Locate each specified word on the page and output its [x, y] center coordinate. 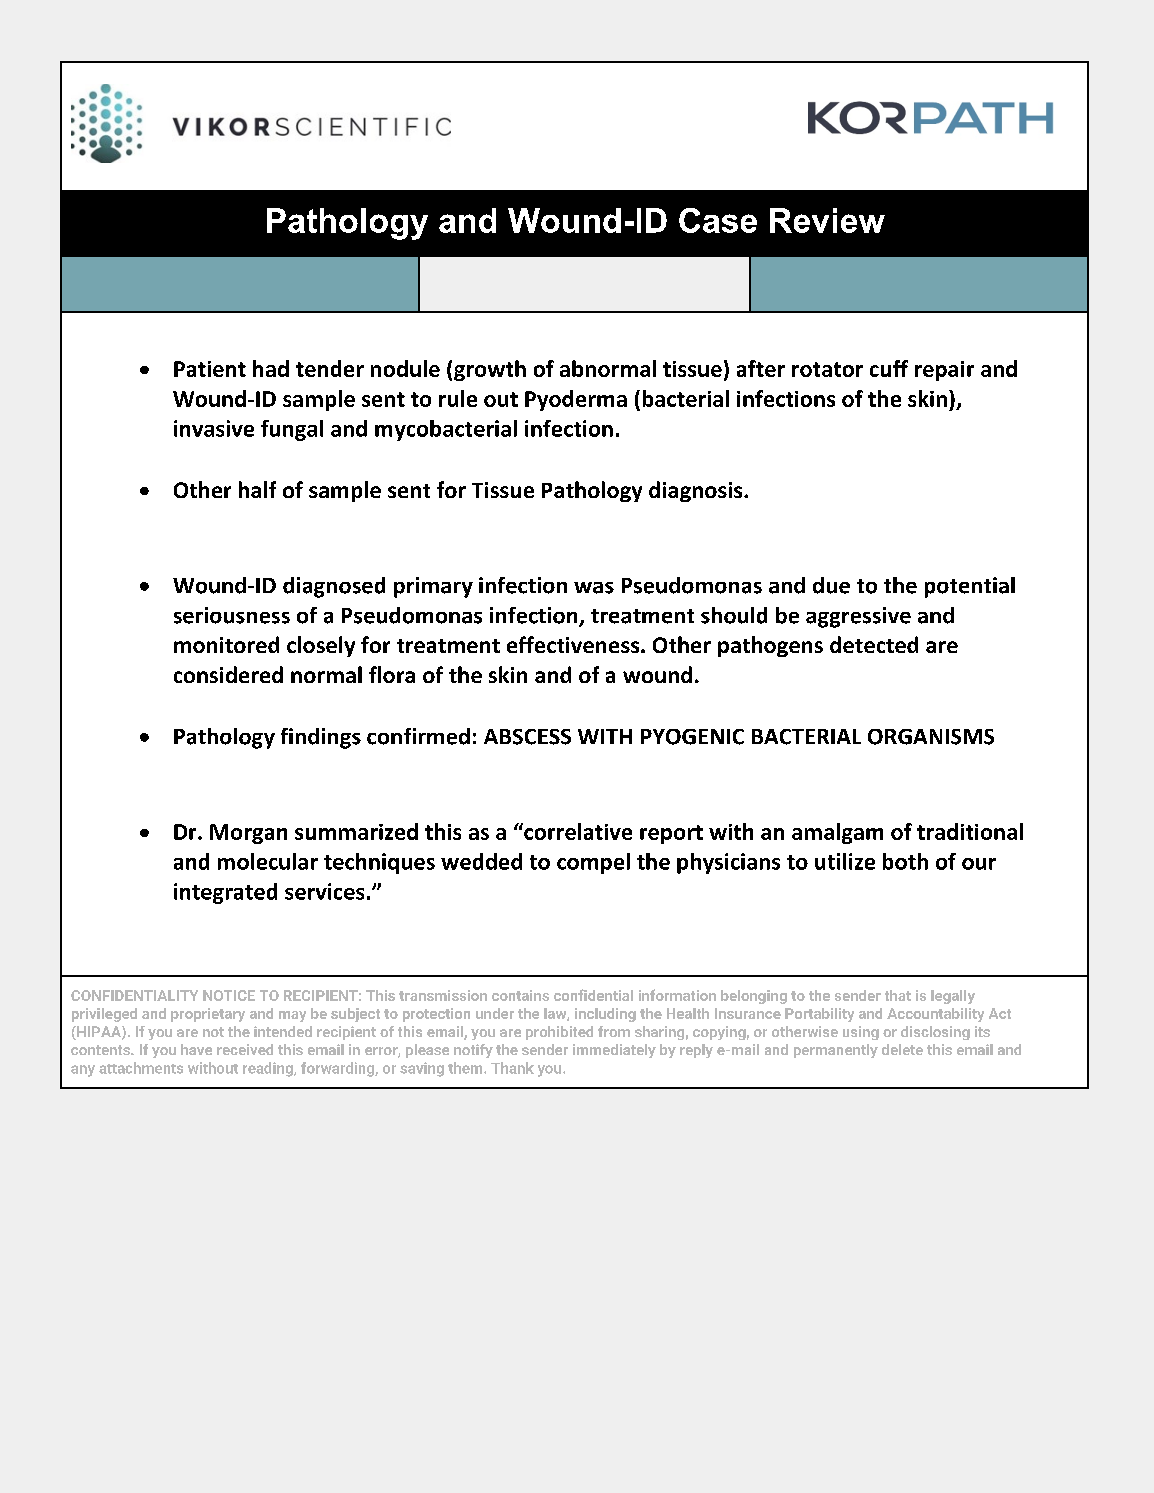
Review [827, 220]
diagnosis [697, 491]
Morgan [248, 834]
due [831, 585]
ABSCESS [527, 737]
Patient [210, 369]
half [257, 489]
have [196, 1049]
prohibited [559, 1033]
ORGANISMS [931, 737]
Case [718, 220]
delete [902, 1049]
